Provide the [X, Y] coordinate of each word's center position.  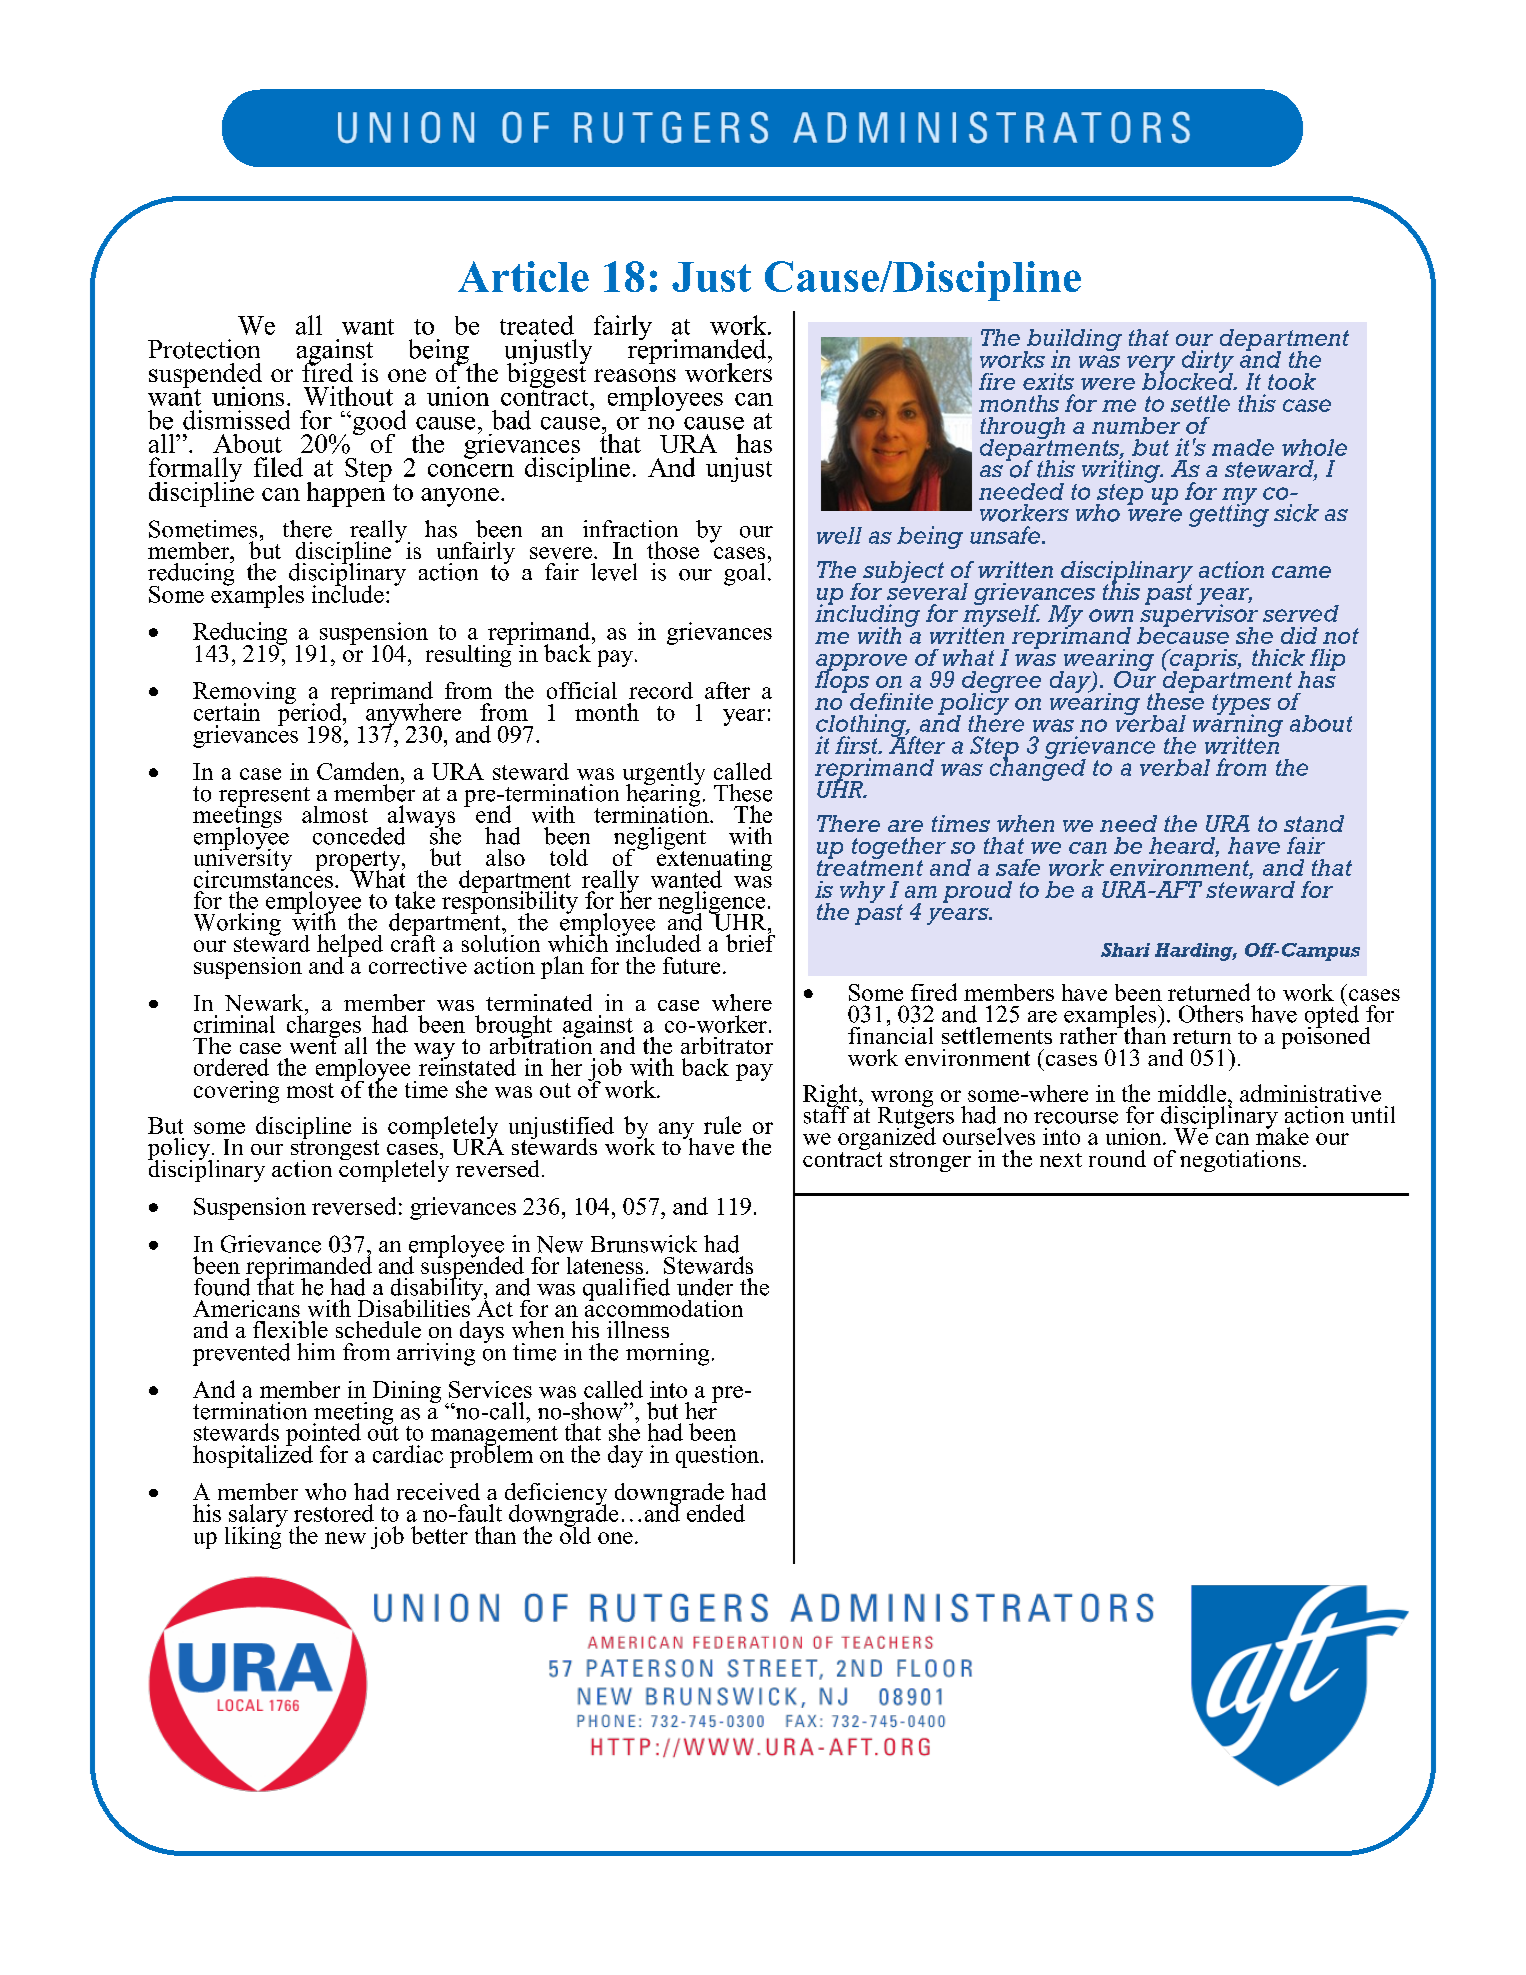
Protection [204, 349]
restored [334, 1513]
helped [350, 946]
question [719, 1456]
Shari [1125, 950]
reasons [635, 375]
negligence [711, 903]
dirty [1208, 362]
